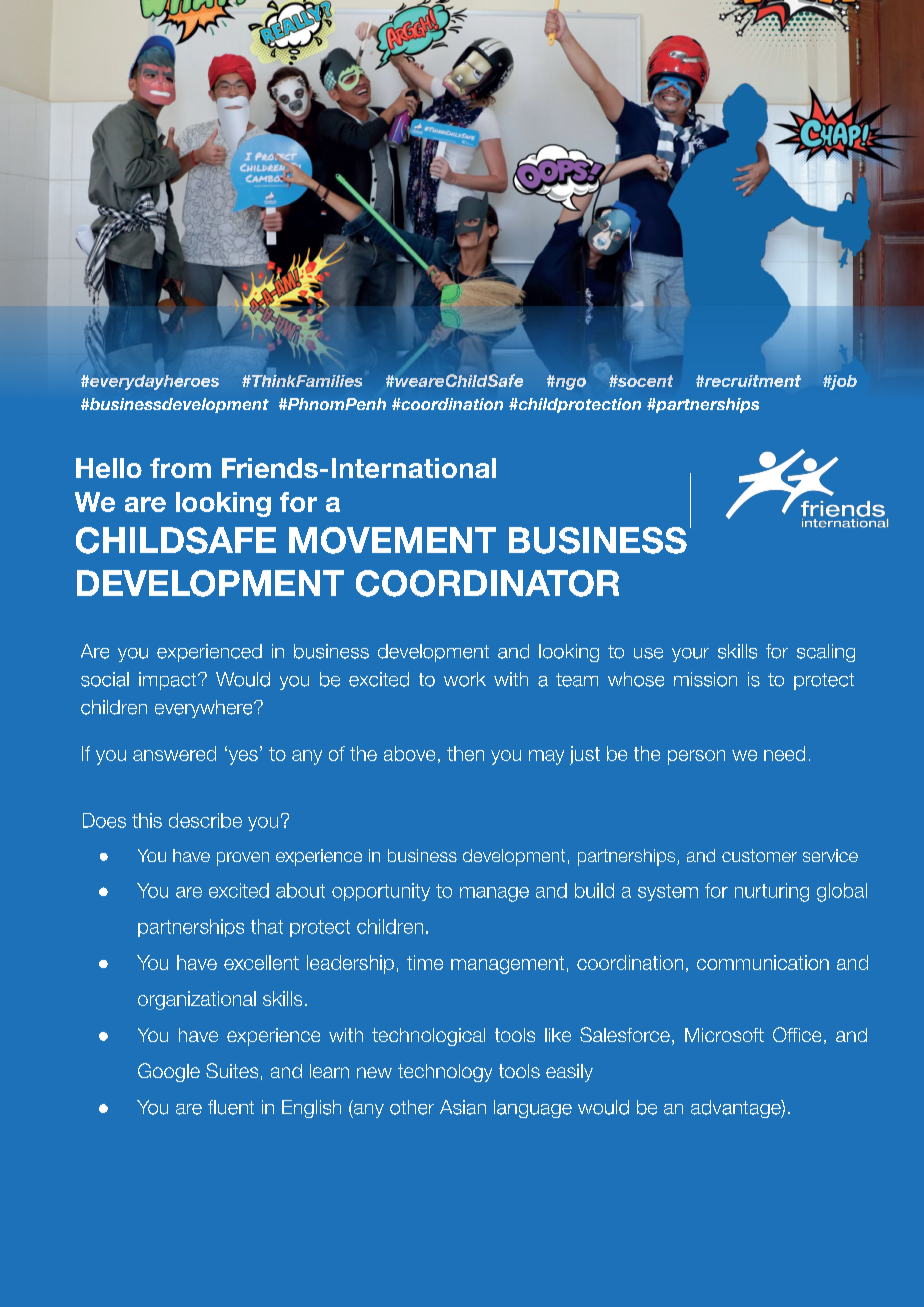  What do you see at coordinates (392, 540) in the screenshot?
I see `MOVEMENT` at bounding box center [392, 540].
